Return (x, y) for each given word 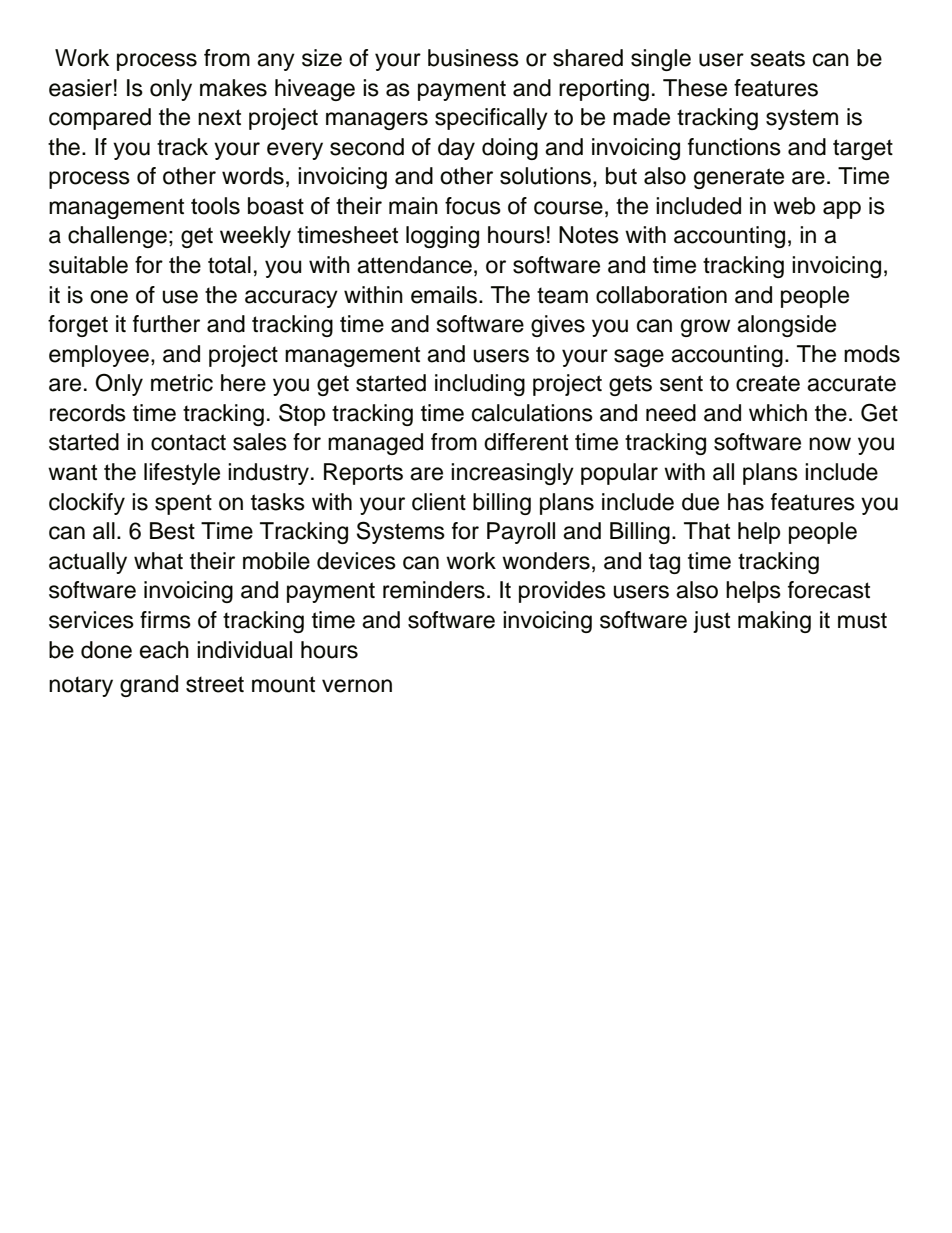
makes (233, 88)
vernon (357, 686)
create (768, 383)
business (473, 58)
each (164, 650)
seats (778, 58)
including (480, 385)
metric (182, 383)
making (774, 622)
